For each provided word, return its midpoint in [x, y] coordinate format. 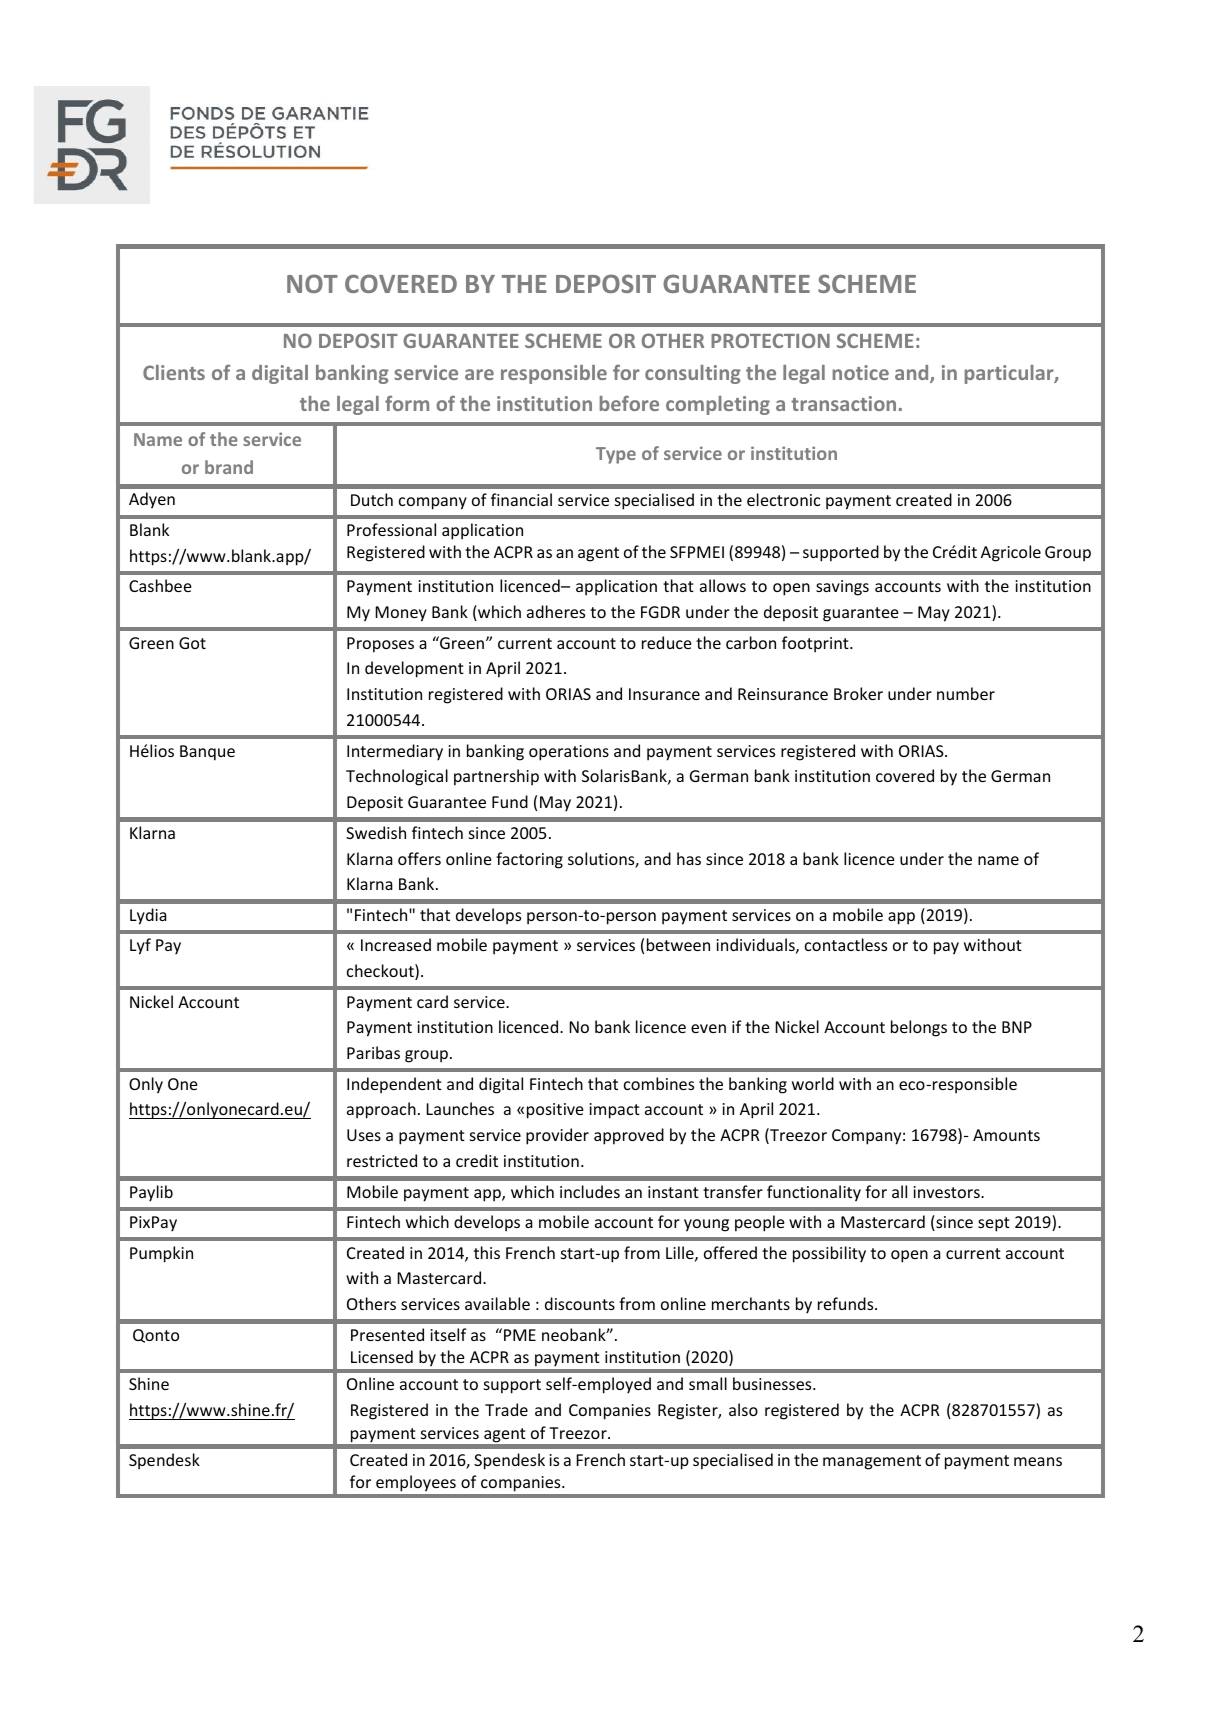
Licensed [382, 1356]
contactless [846, 944]
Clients [174, 372]
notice [861, 372]
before [629, 403]
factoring [529, 860]
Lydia [148, 916]
